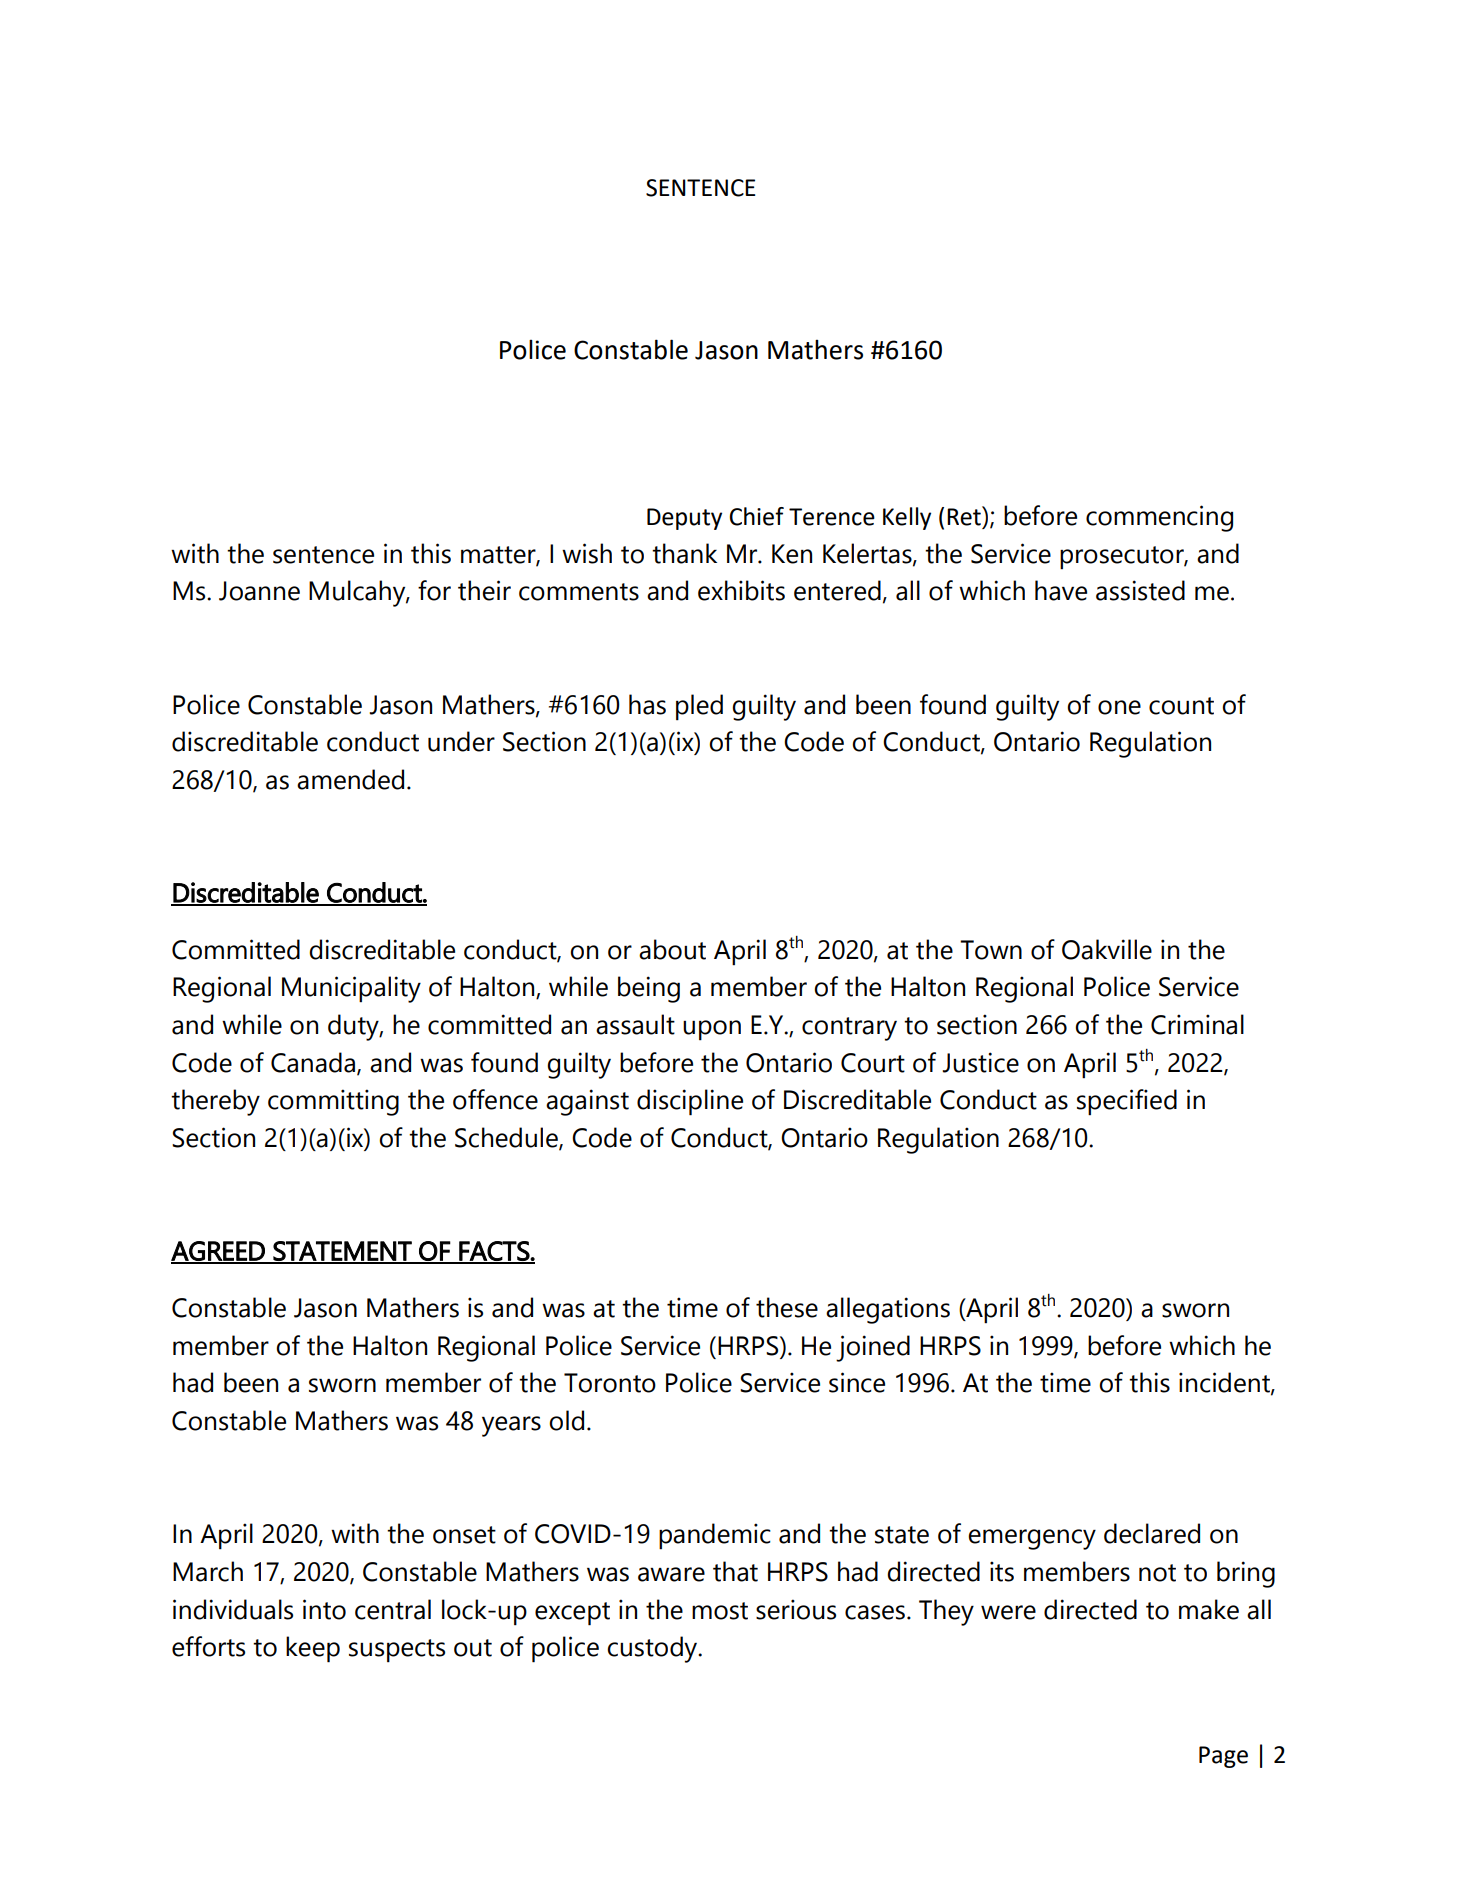 This image has height=1887, width=1458. Describe the element at coordinates (1152, 1533) in the image. I see `declared` at that location.
